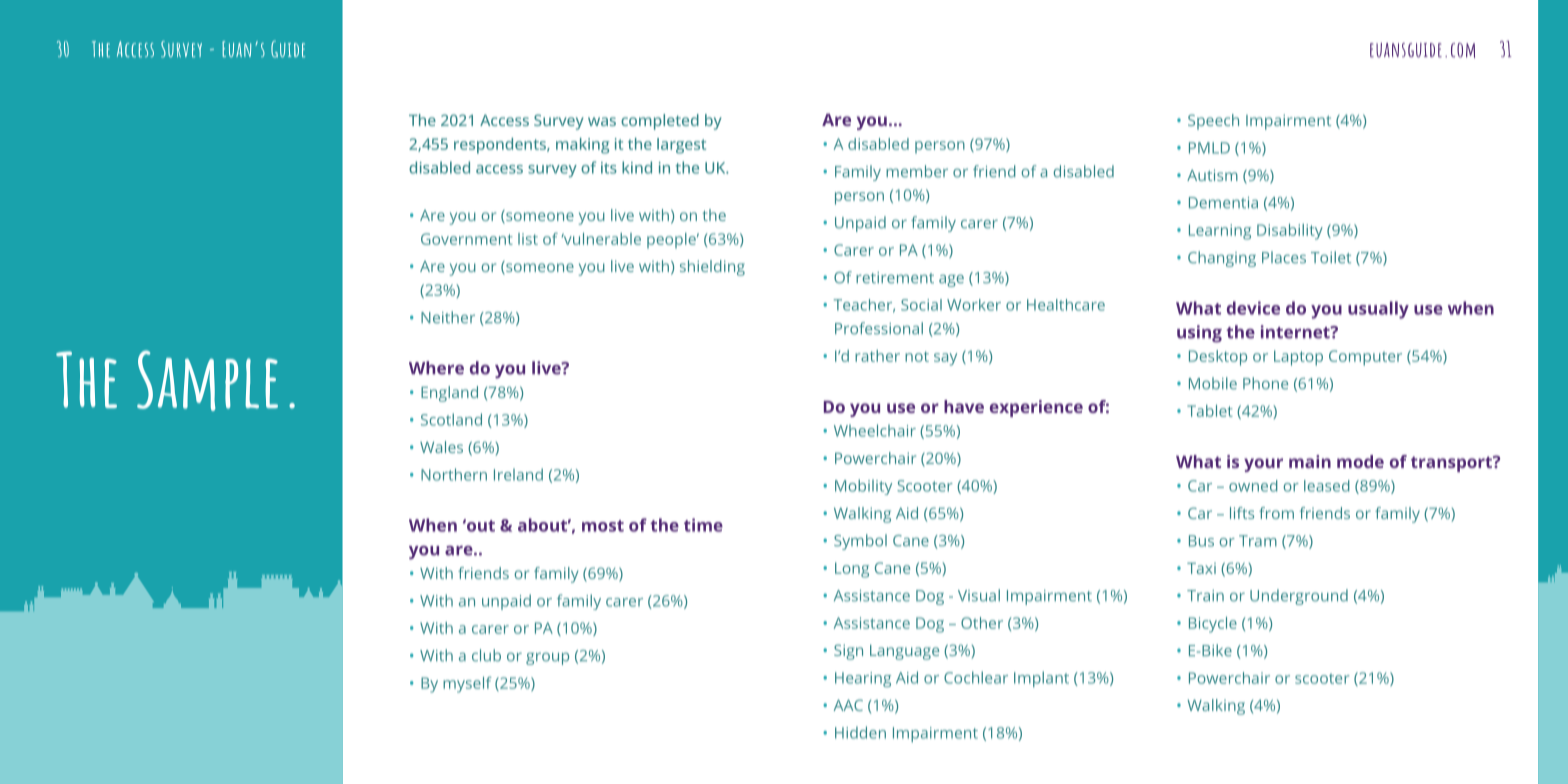 The height and width of the image is (784, 1568). What do you see at coordinates (501, 146) in the image?
I see `respondents` at bounding box center [501, 146].
